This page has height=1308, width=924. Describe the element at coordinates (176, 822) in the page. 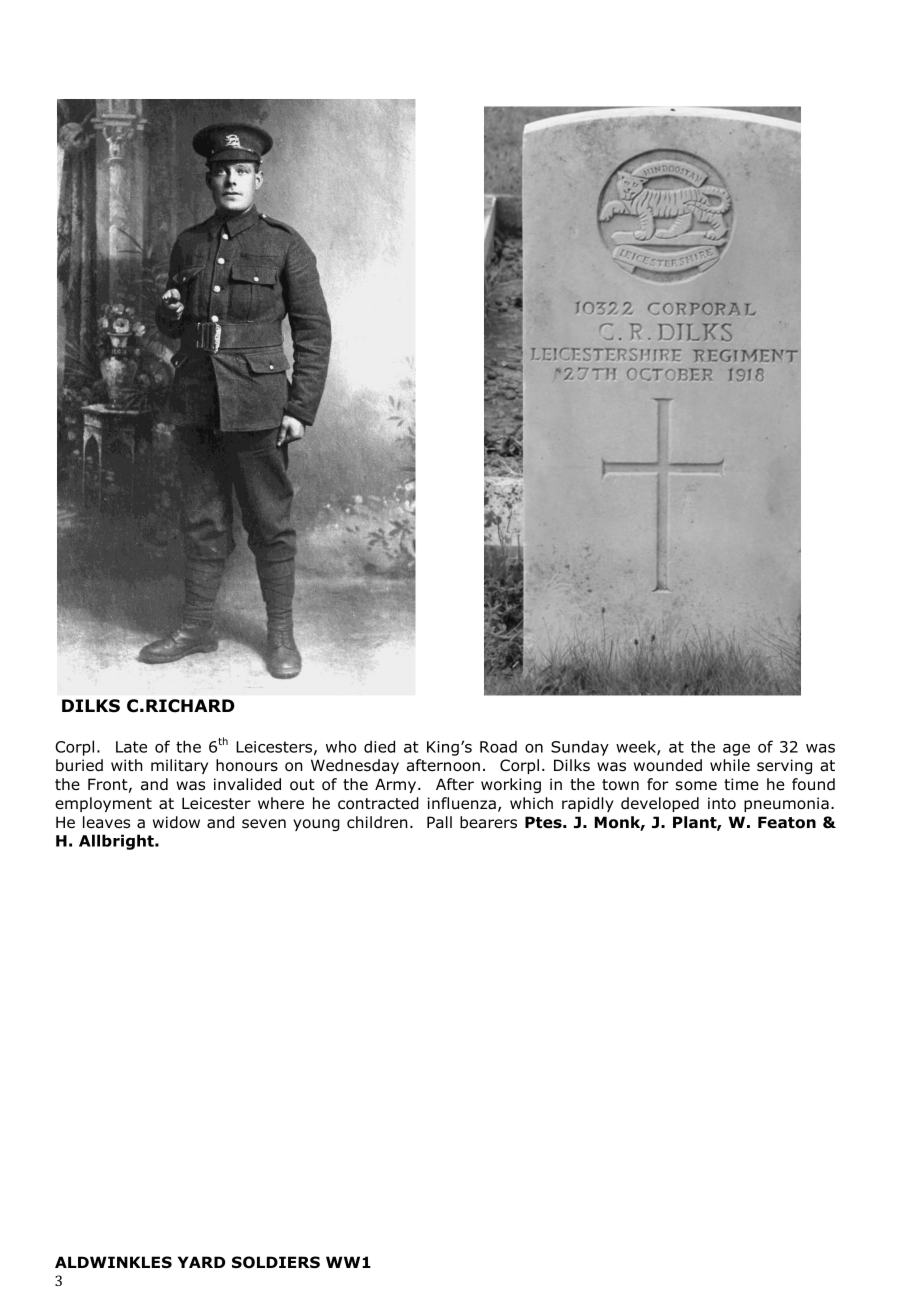

I see `widow` at that location.
